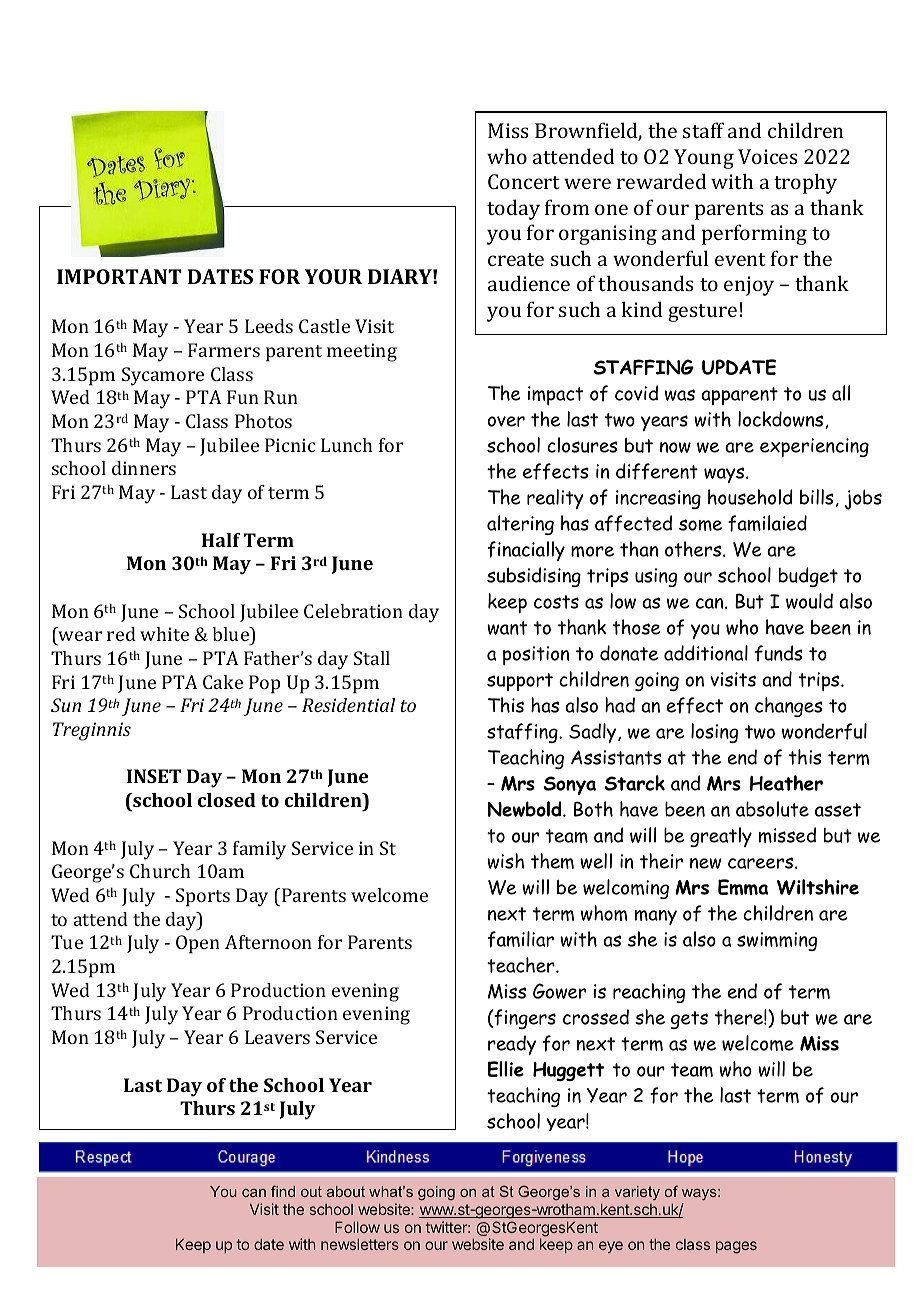 This page has height=1309, width=924. What do you see at coordinates (357, 1227) in the page?
I see `Follow` at bounding box center [357, 1227].
